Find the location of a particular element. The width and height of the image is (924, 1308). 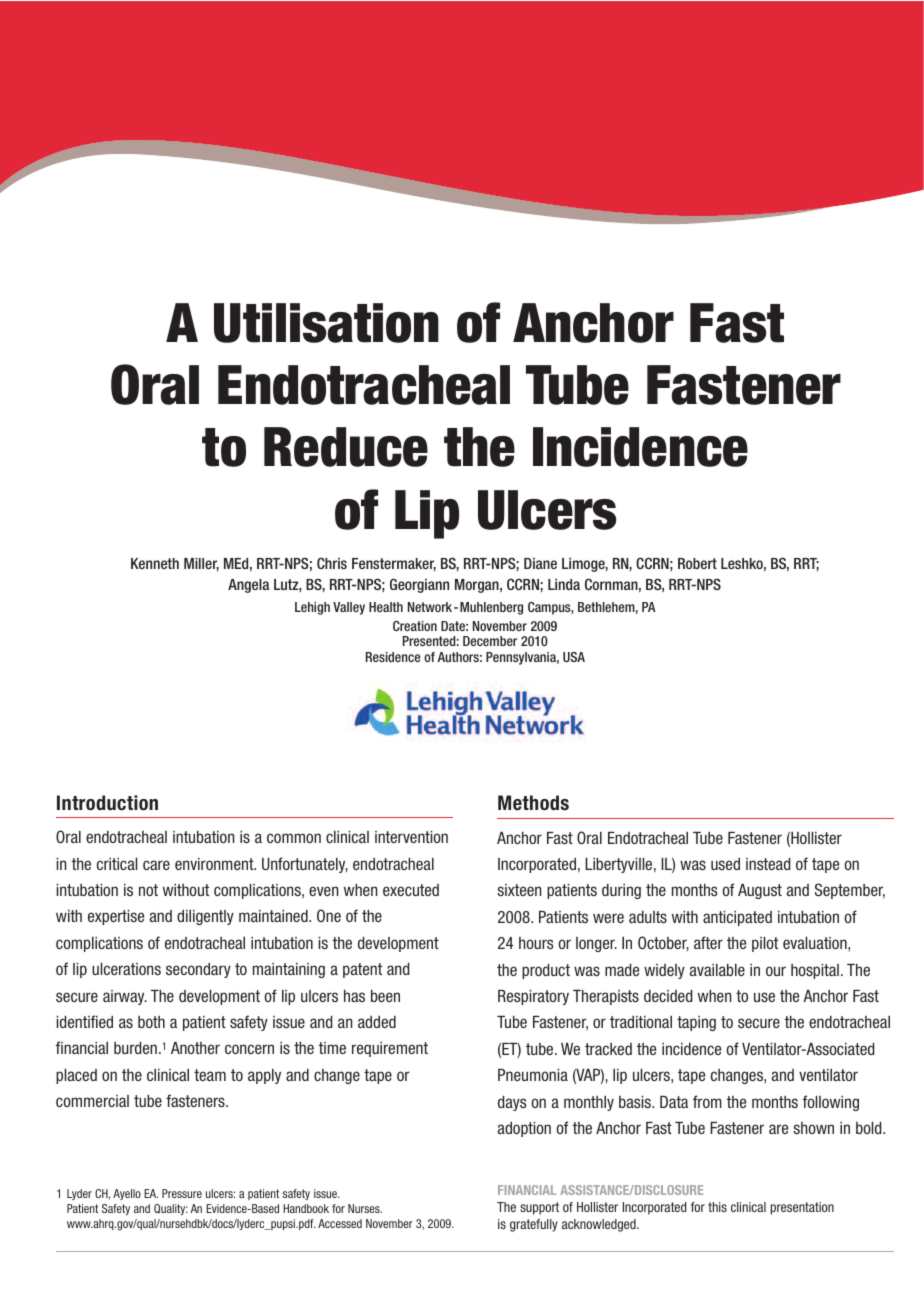

anticipated is located at coordinates (737, 918).
